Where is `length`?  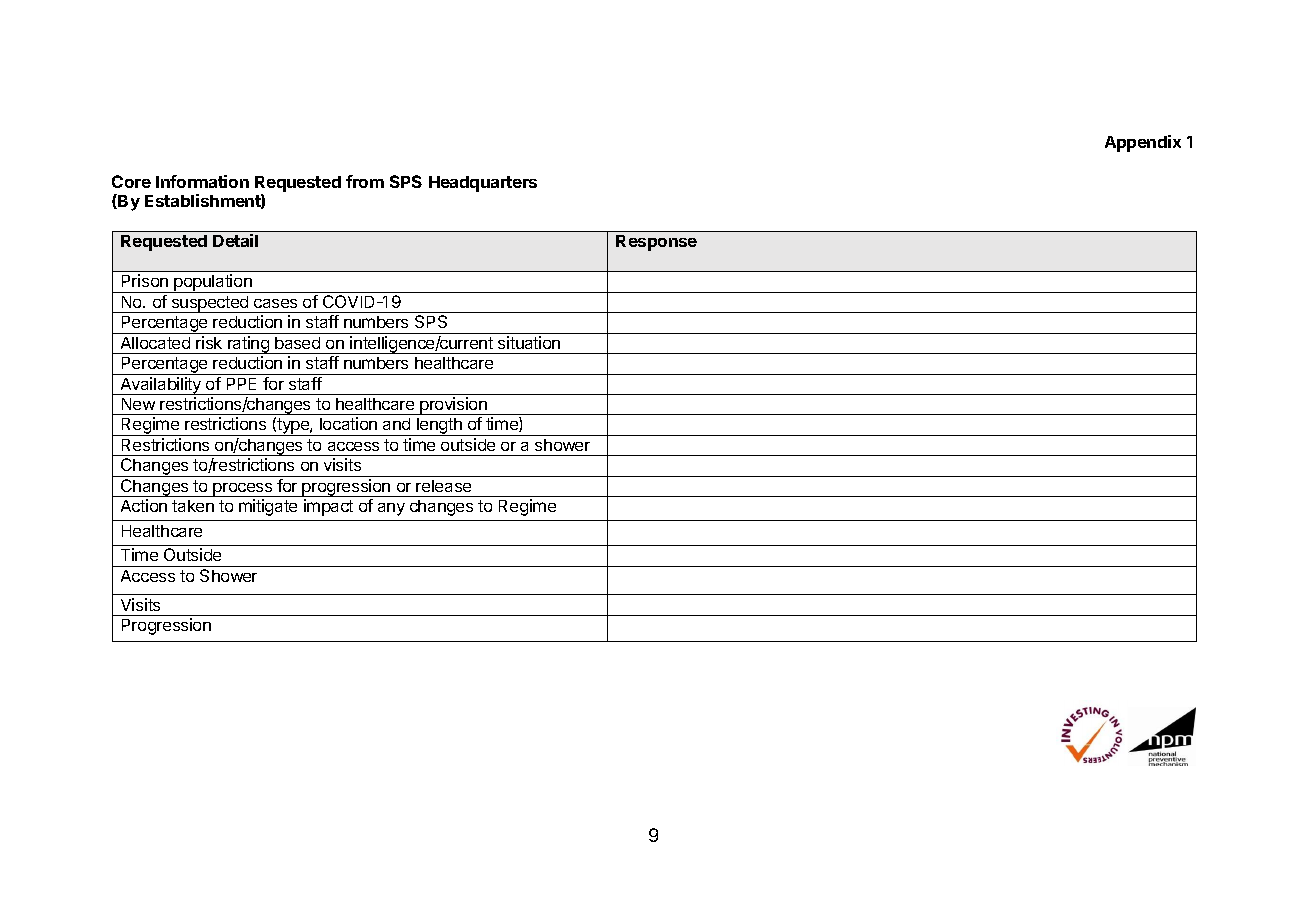
length is located at coordinates (439, 427).
